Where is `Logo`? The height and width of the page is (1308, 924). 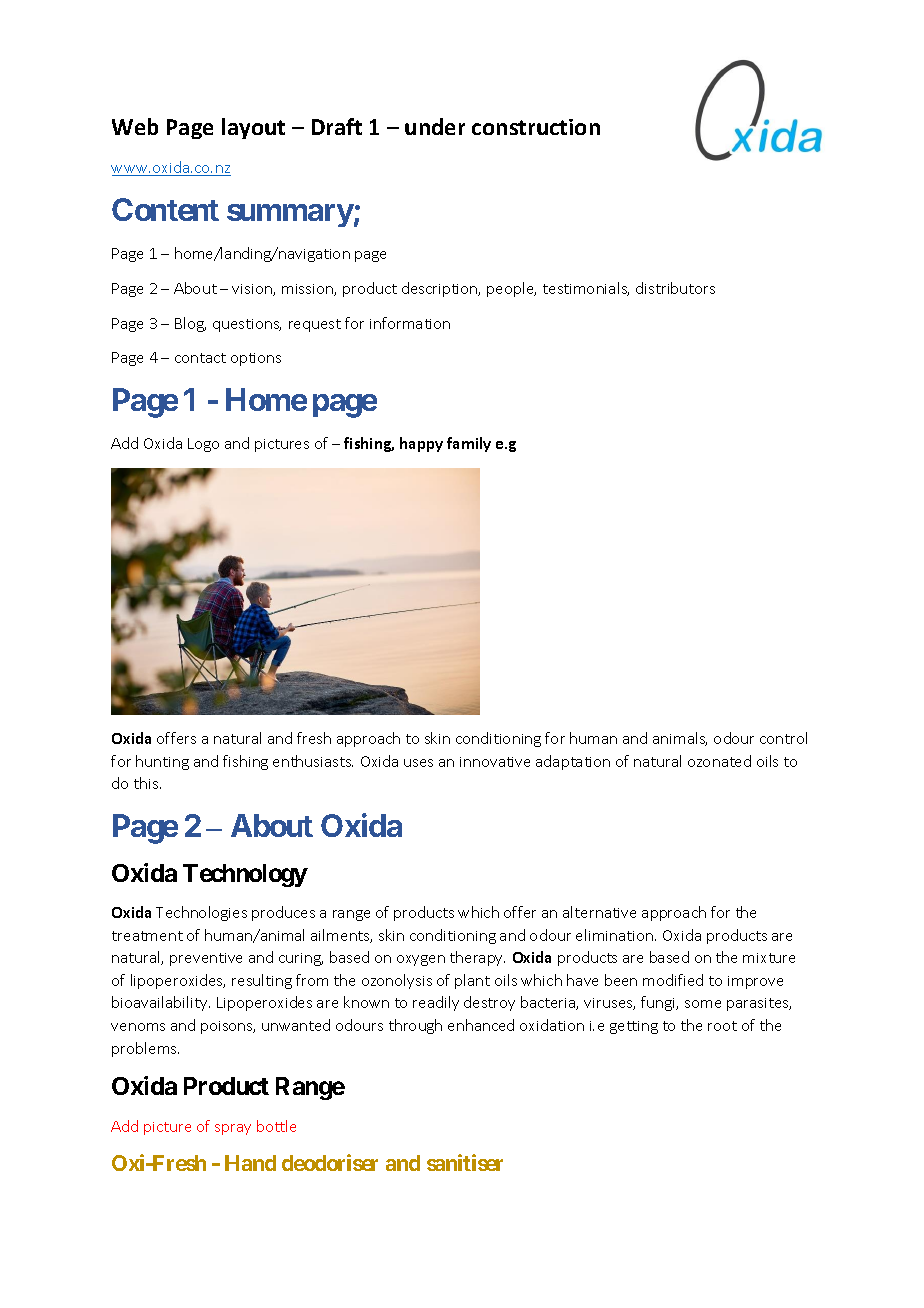
Logo is located at coordinates (203, 445).
